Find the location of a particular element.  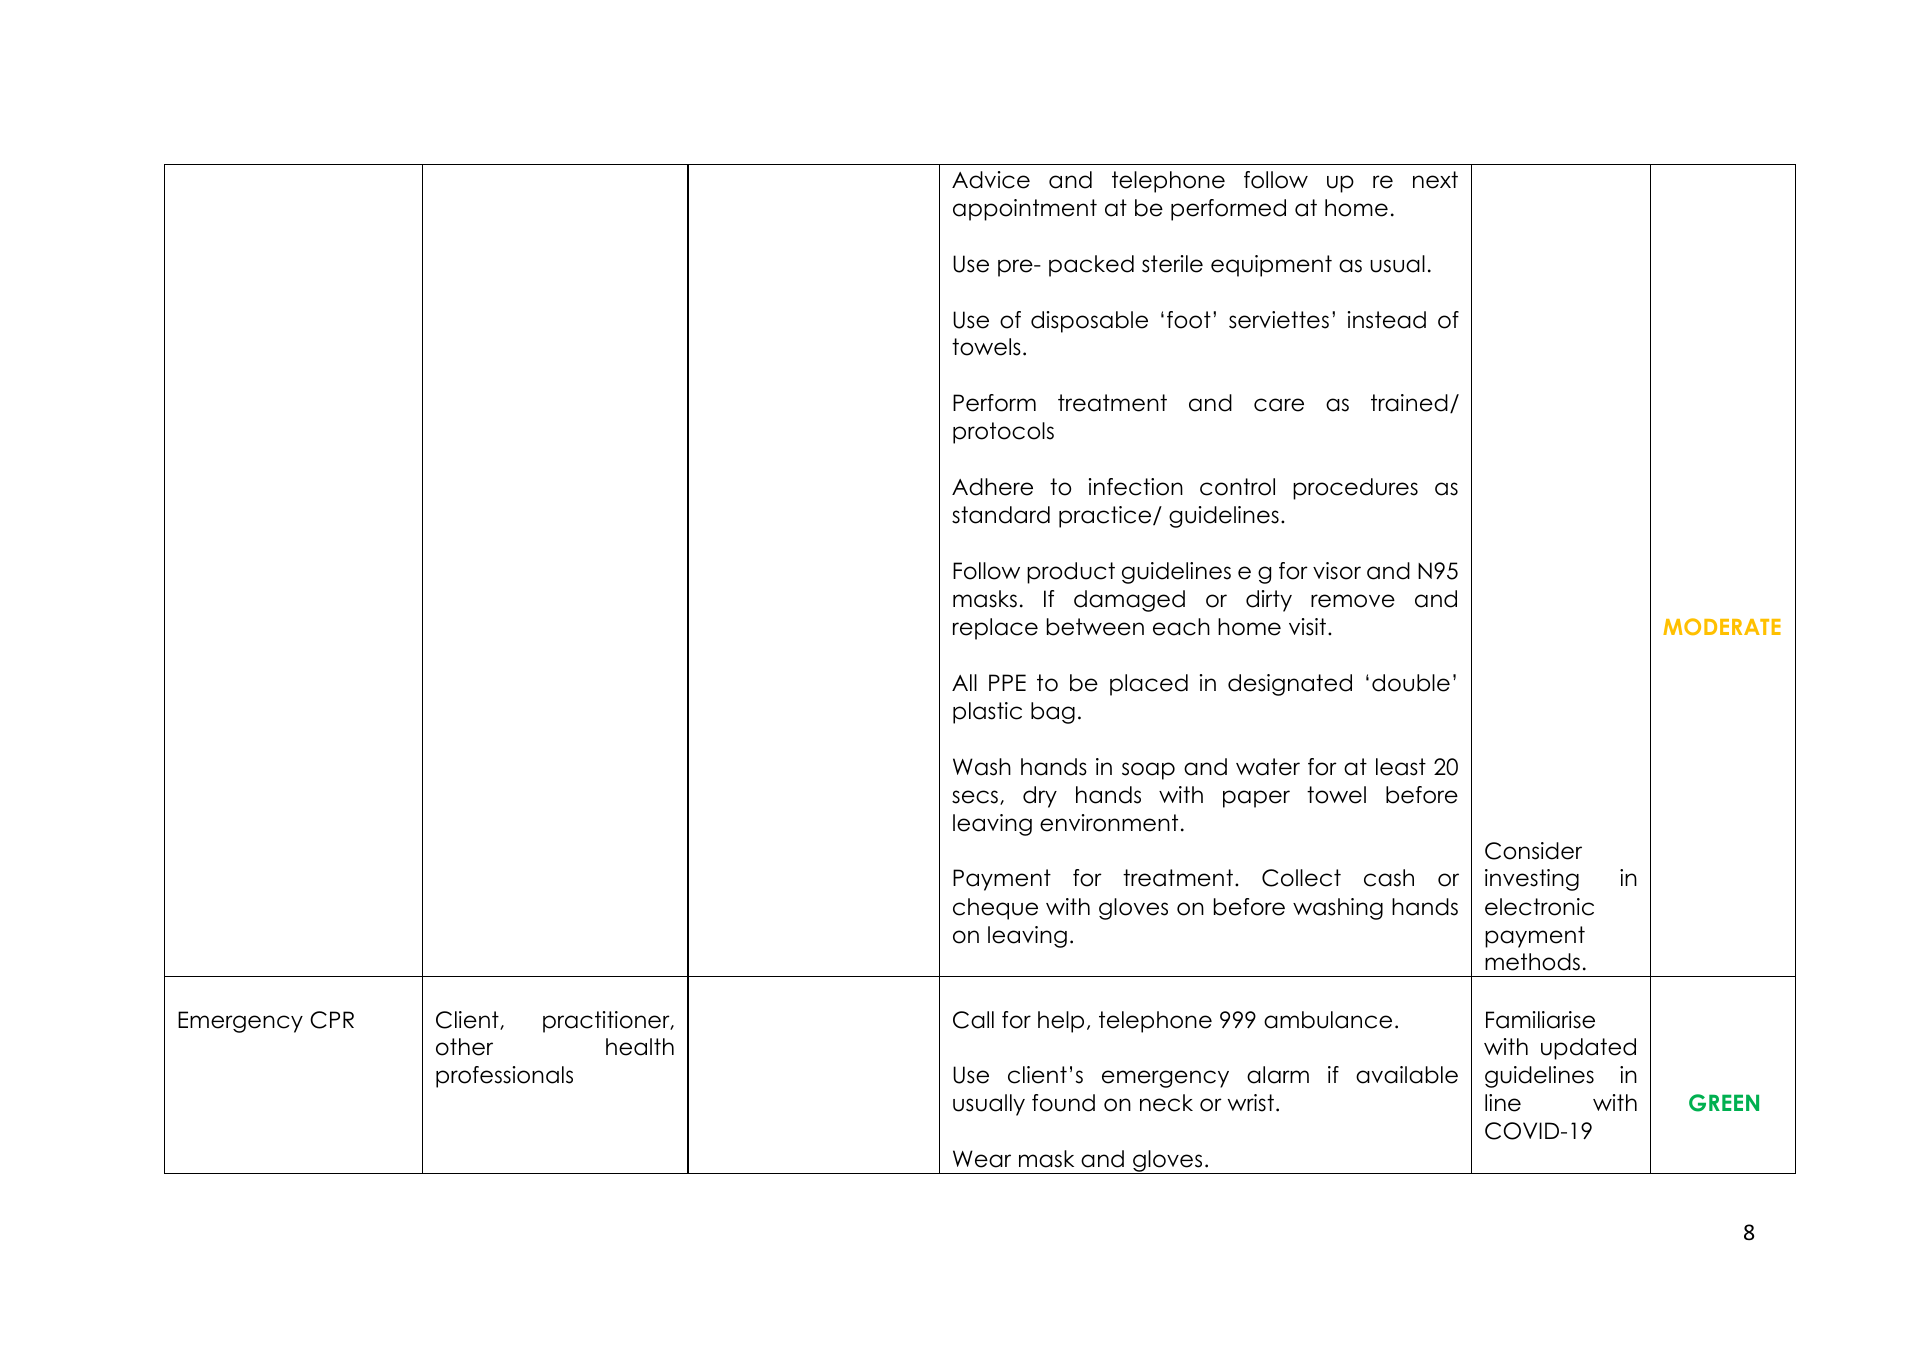

Consider is located at coordinates (1533, 851).
